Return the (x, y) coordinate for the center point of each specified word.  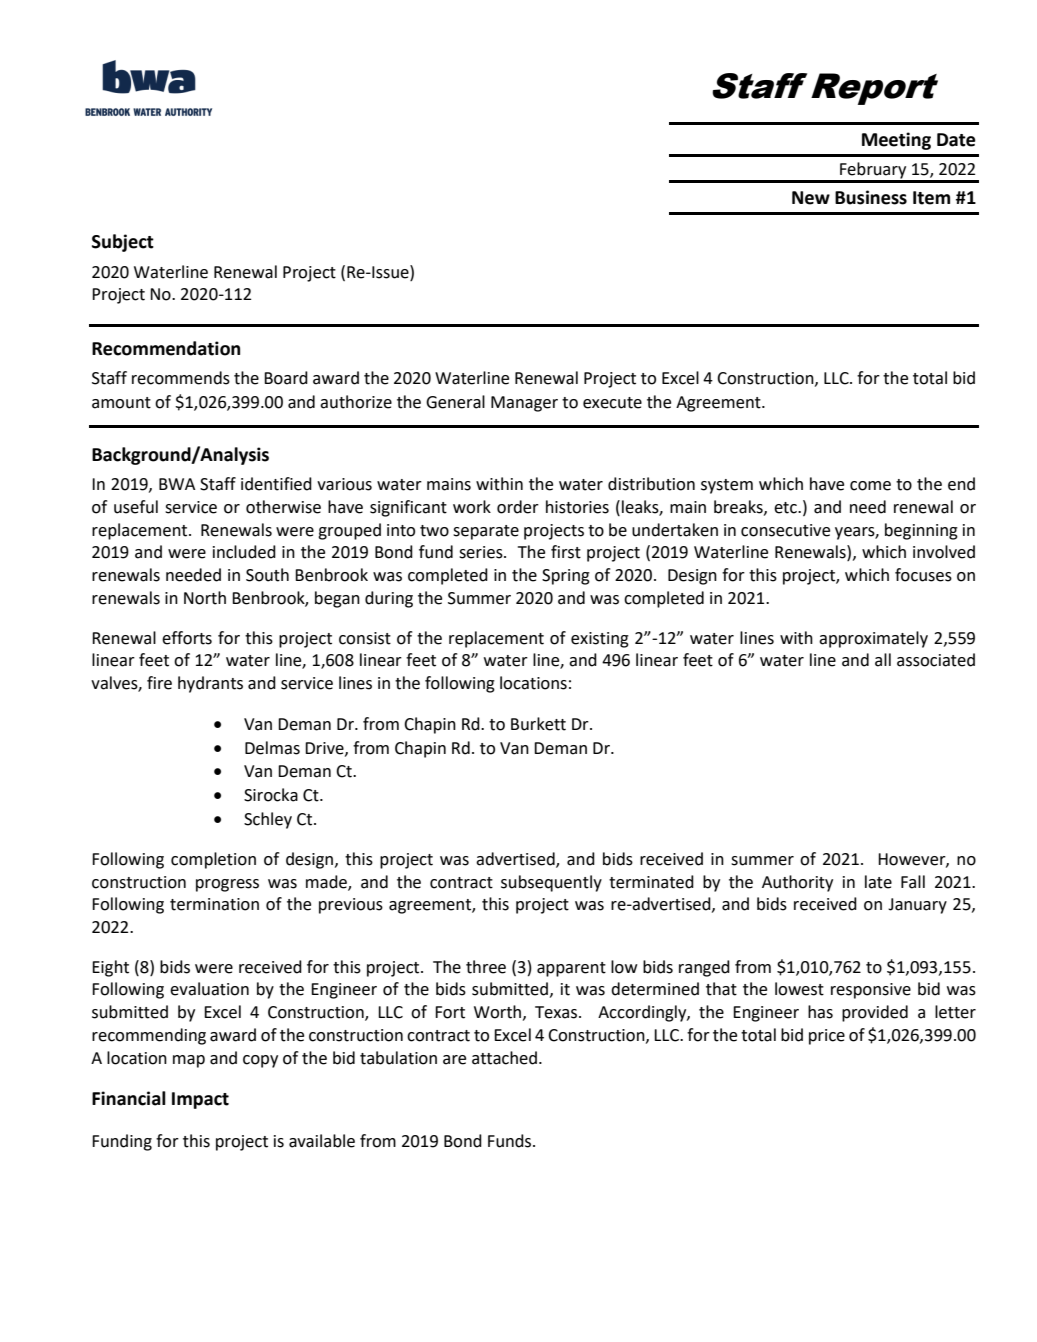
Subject (123, 243)
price (827, 1037)
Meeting (896, 141)
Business (871, 197)
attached (504, 1058)
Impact (200, 1100)
